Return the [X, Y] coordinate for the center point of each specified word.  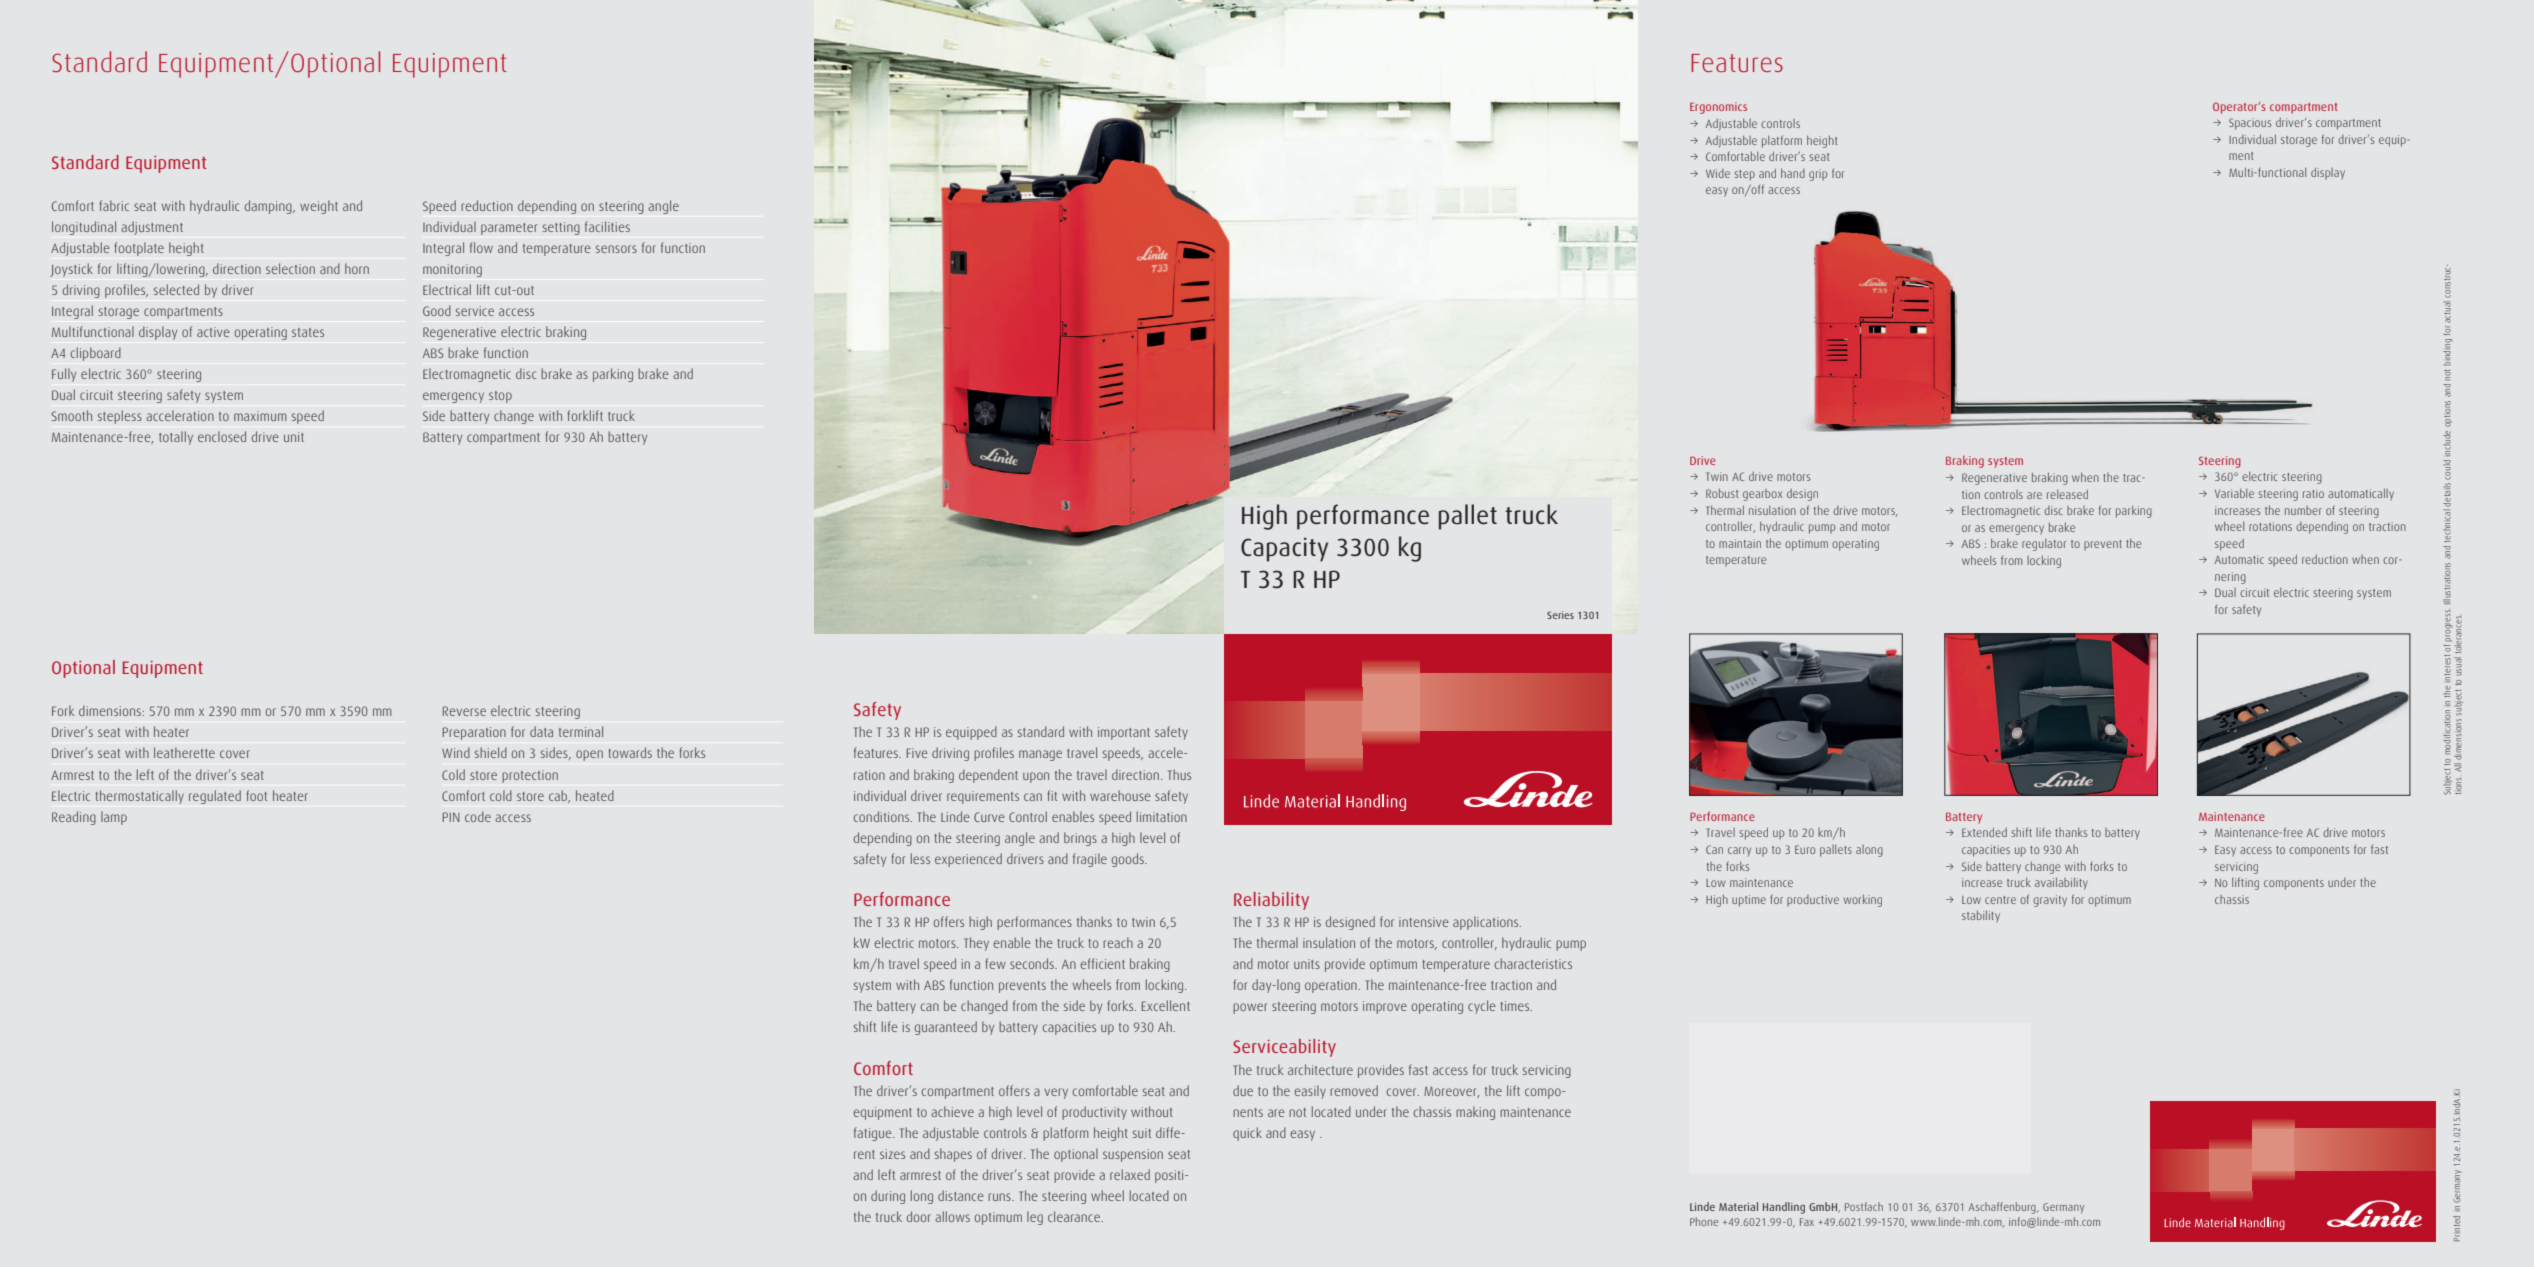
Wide [1718, 173]
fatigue [874, 1134]
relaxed [1130, 1174]
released [2067, 494]
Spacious [2250, 124]
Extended [1984, 832]
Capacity [1284, 549]
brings [1080, 839]
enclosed [222, 436]
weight [319, 207]
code [478, 816]
